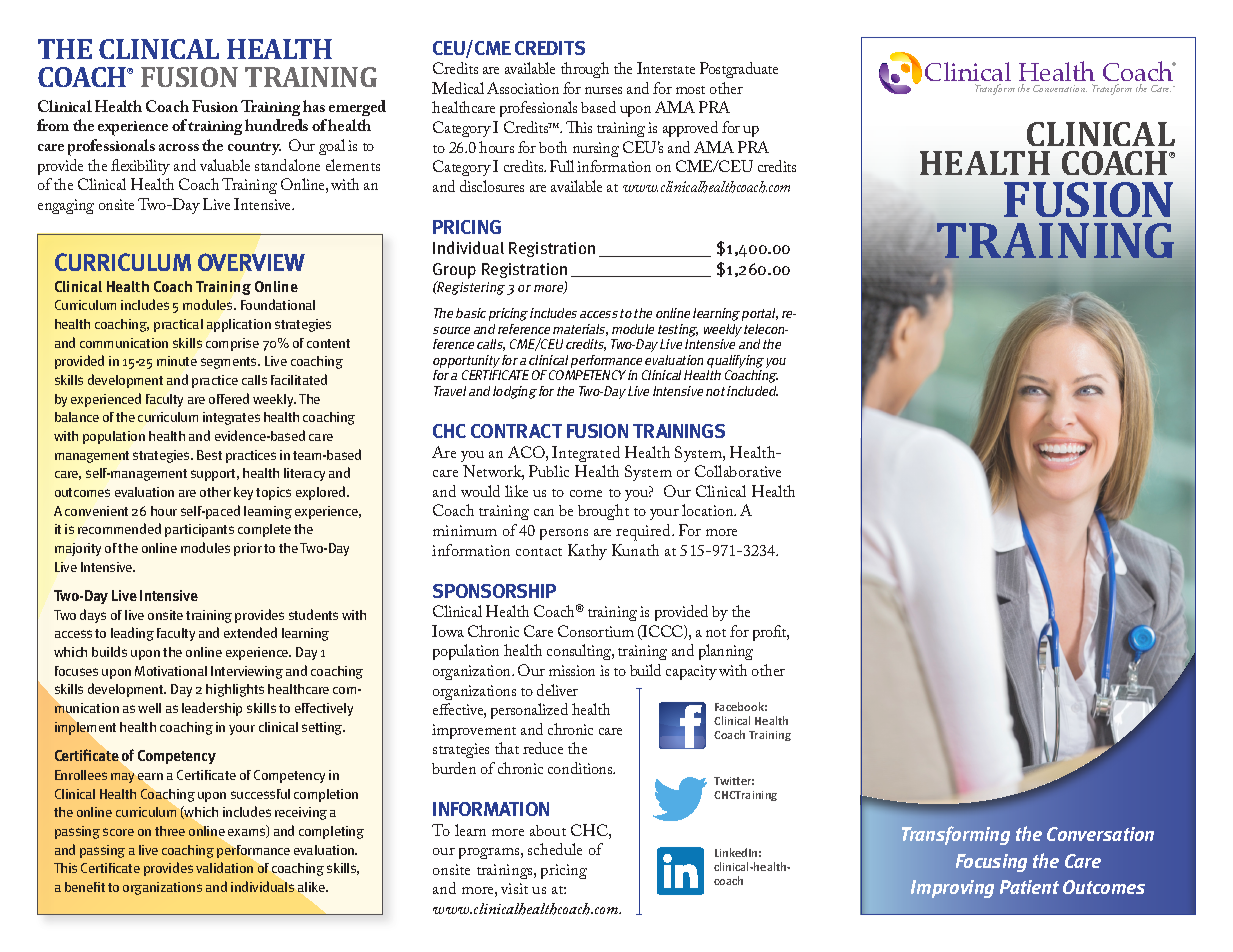  What do you see at coordinates (224, 867) in the image?
I see `validation` at bounding box center [224, 867].
